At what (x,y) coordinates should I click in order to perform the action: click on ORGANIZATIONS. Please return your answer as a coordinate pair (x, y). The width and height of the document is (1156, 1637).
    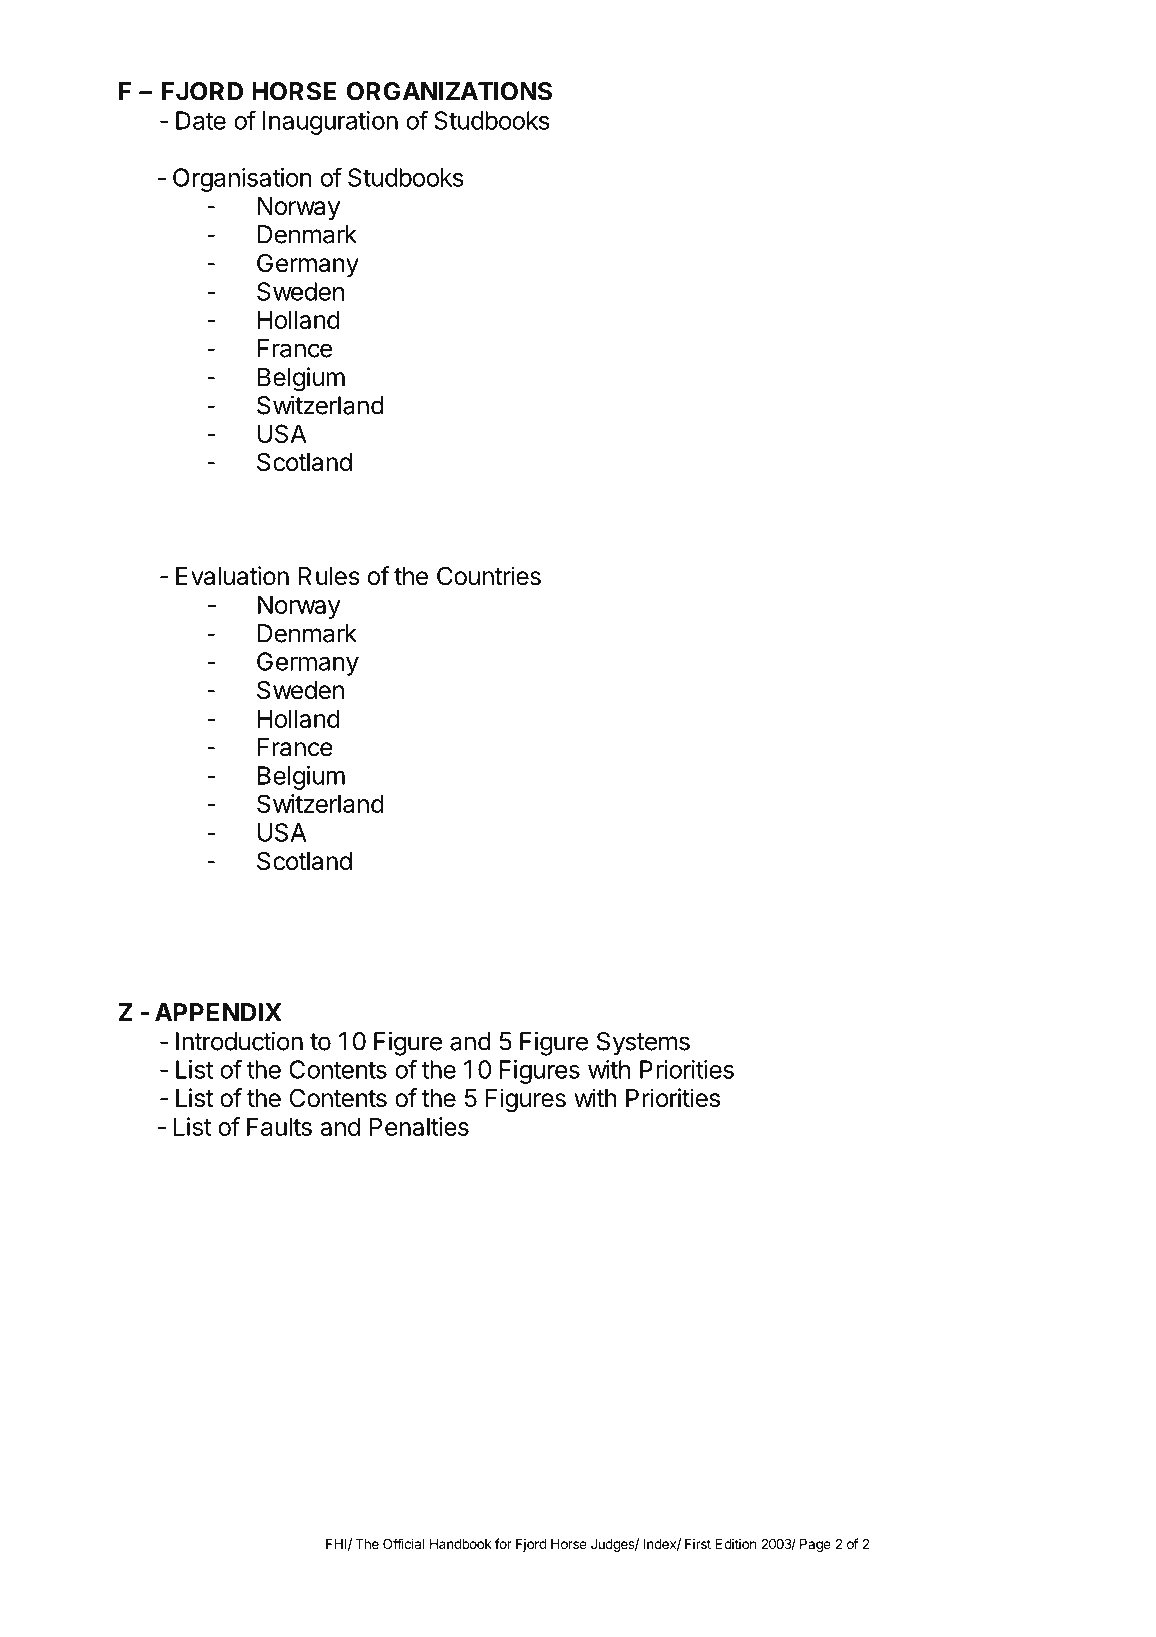
    Looking at the image, I should click on (449, 91).
